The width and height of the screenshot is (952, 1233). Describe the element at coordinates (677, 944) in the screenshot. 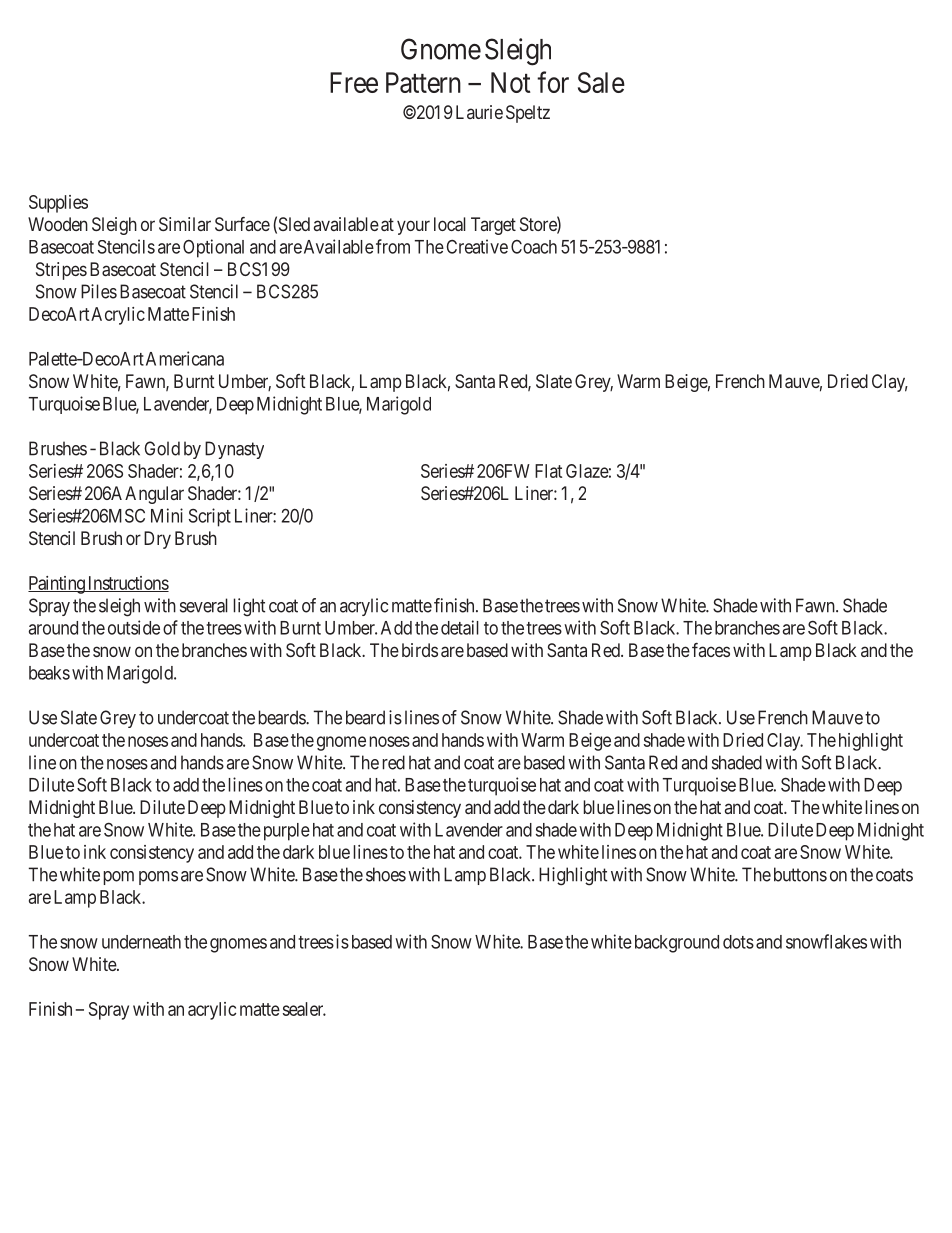

I see `background` at that location.
